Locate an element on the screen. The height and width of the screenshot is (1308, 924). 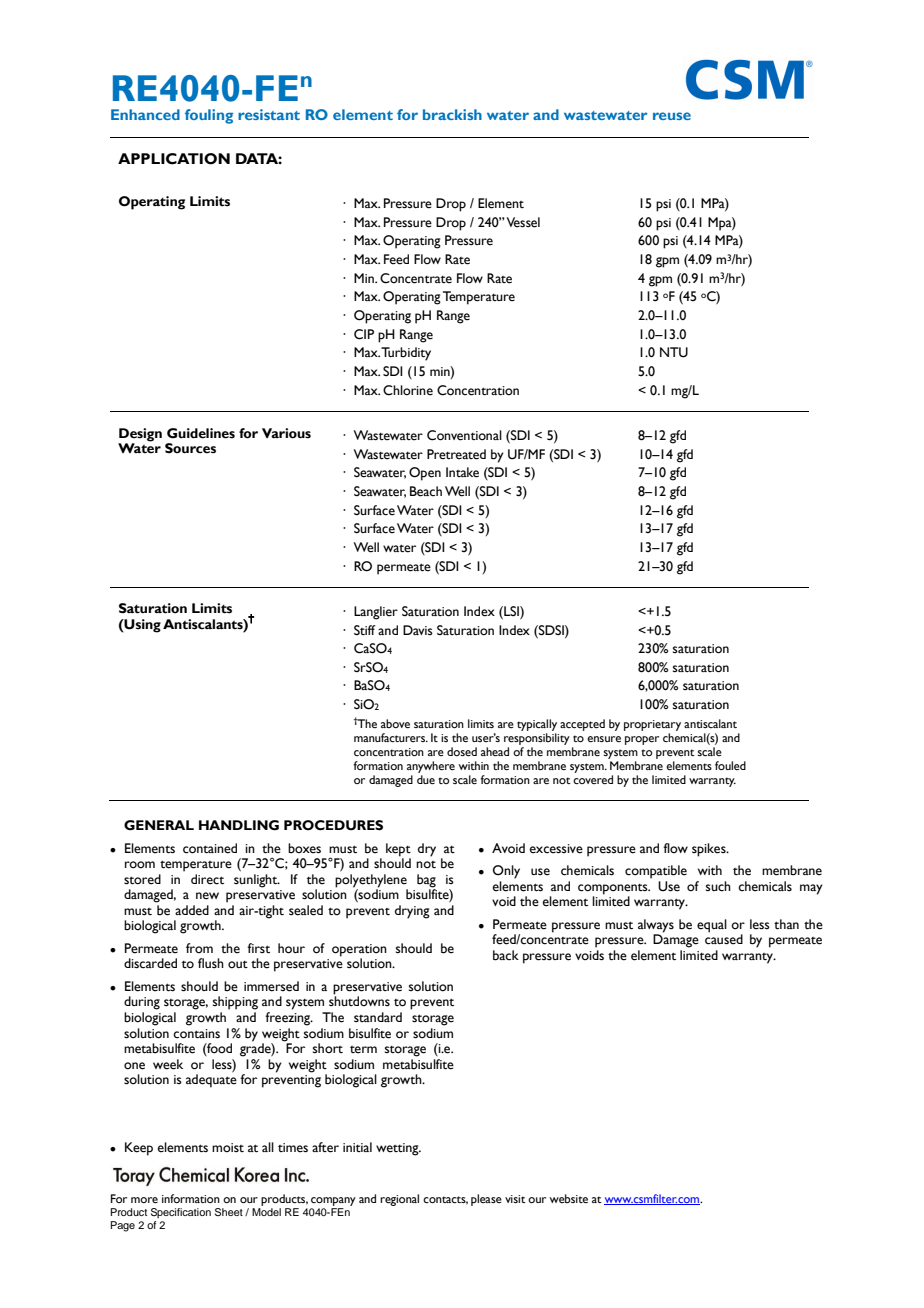
contained is located at coordinates (210, 848).
